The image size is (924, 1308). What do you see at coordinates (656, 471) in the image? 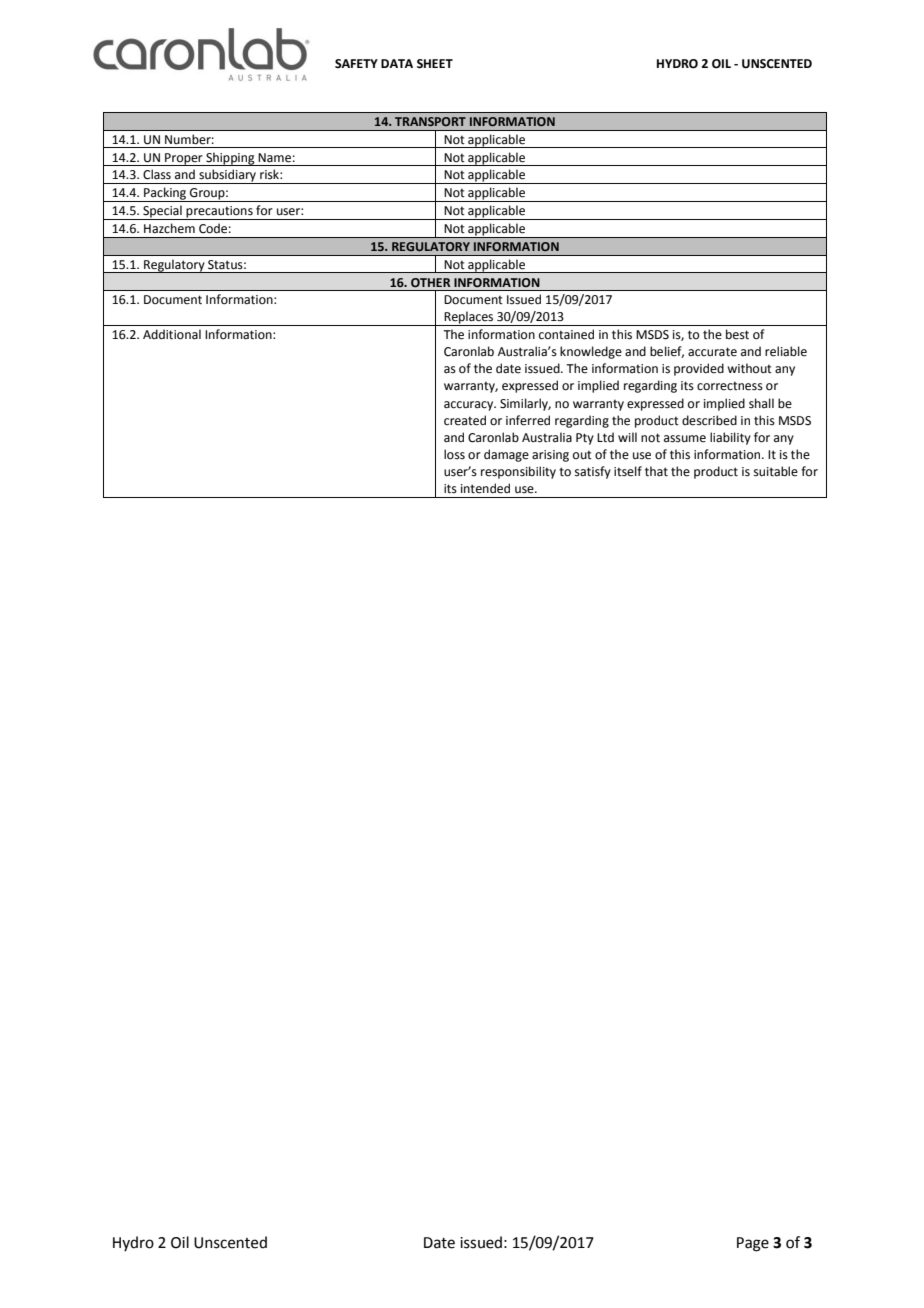
I see `that` at bounding box center [656, 471].
